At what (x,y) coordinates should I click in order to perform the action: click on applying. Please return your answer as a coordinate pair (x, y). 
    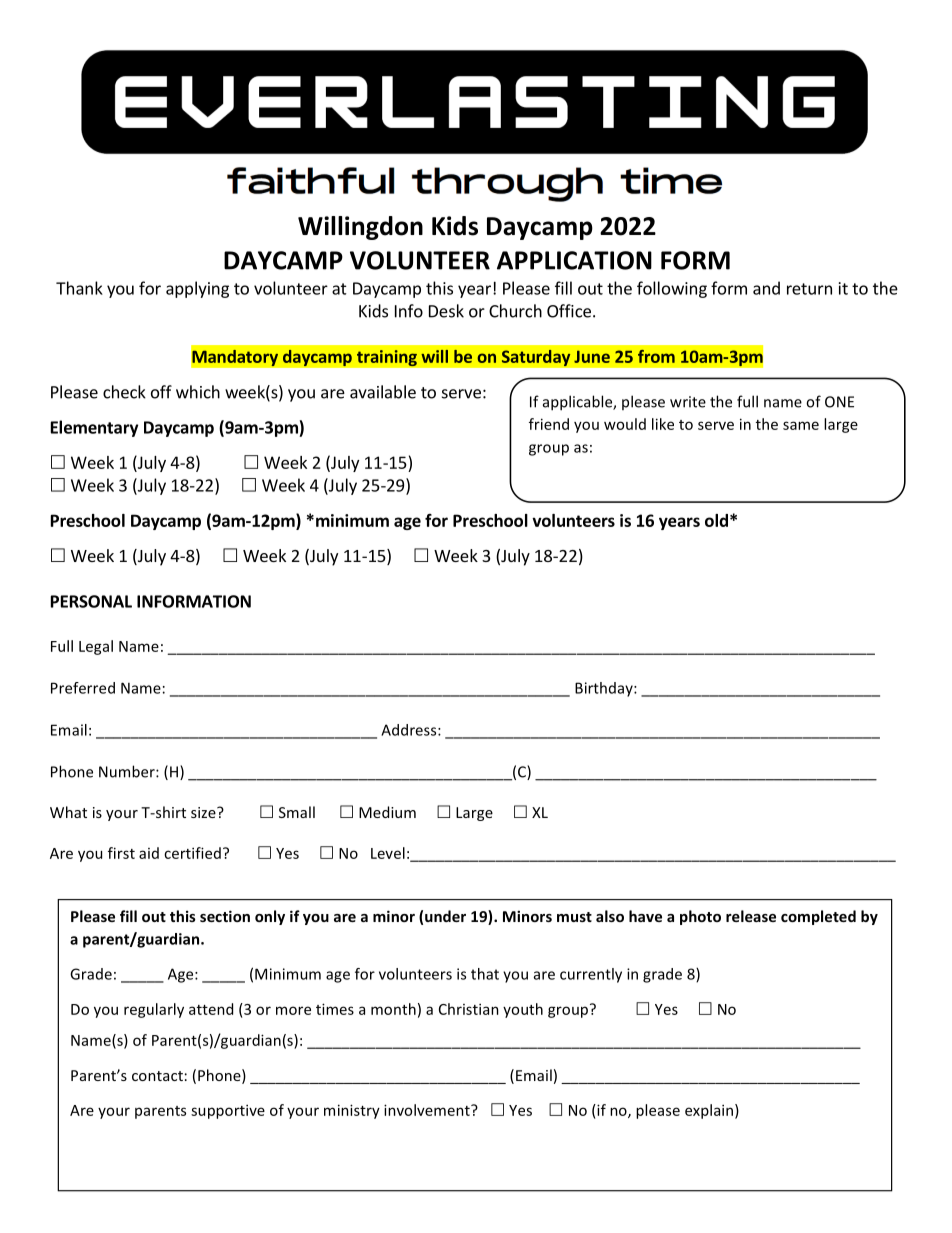
    Looking at the image, I should click on (197, 289).
